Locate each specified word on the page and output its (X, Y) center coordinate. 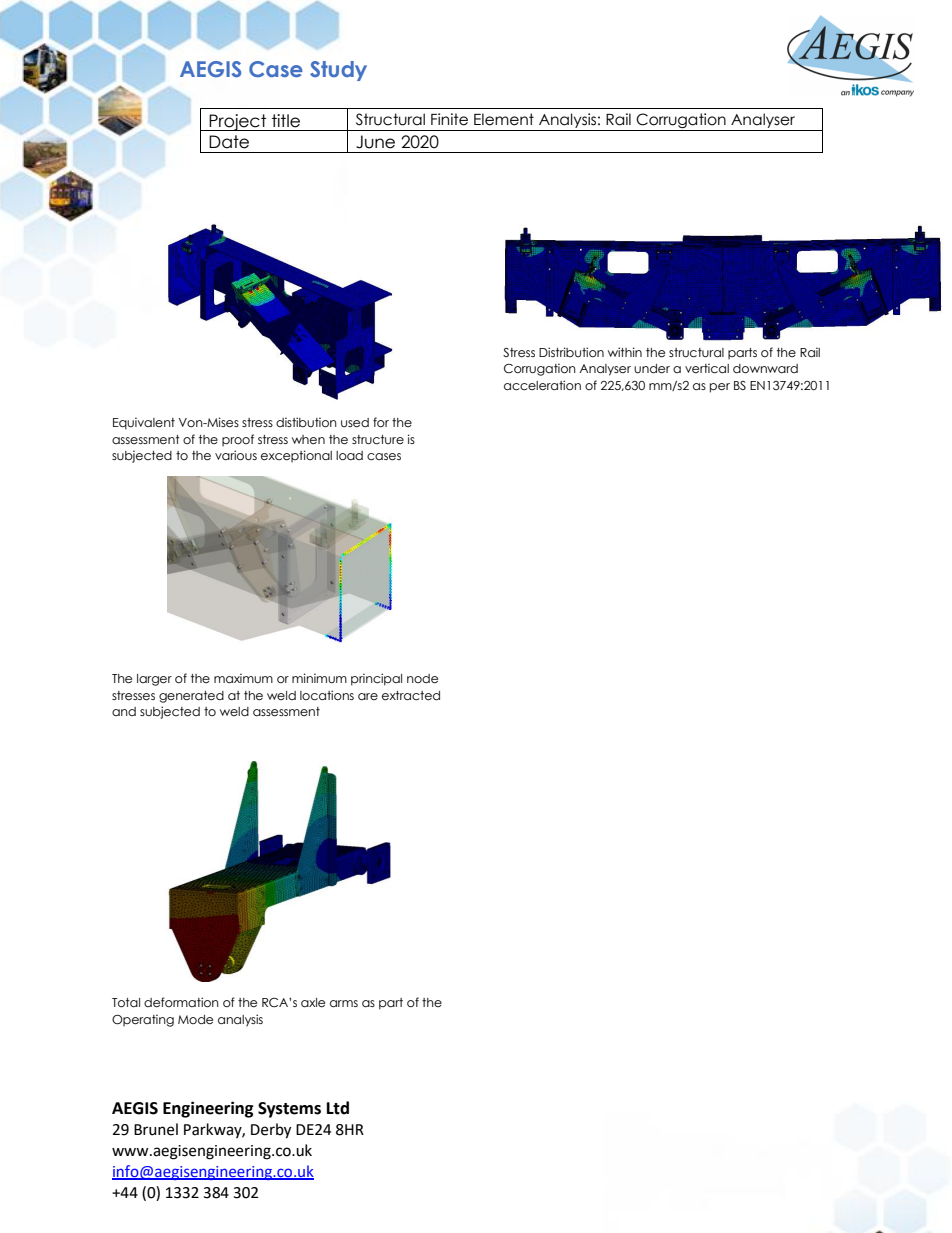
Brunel (156, 1129)
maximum (243, 678)
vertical (707, 368)
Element (504, 119)
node (422, 678)
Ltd (338, 1108)
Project (238, 122)
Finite (449, 119)
